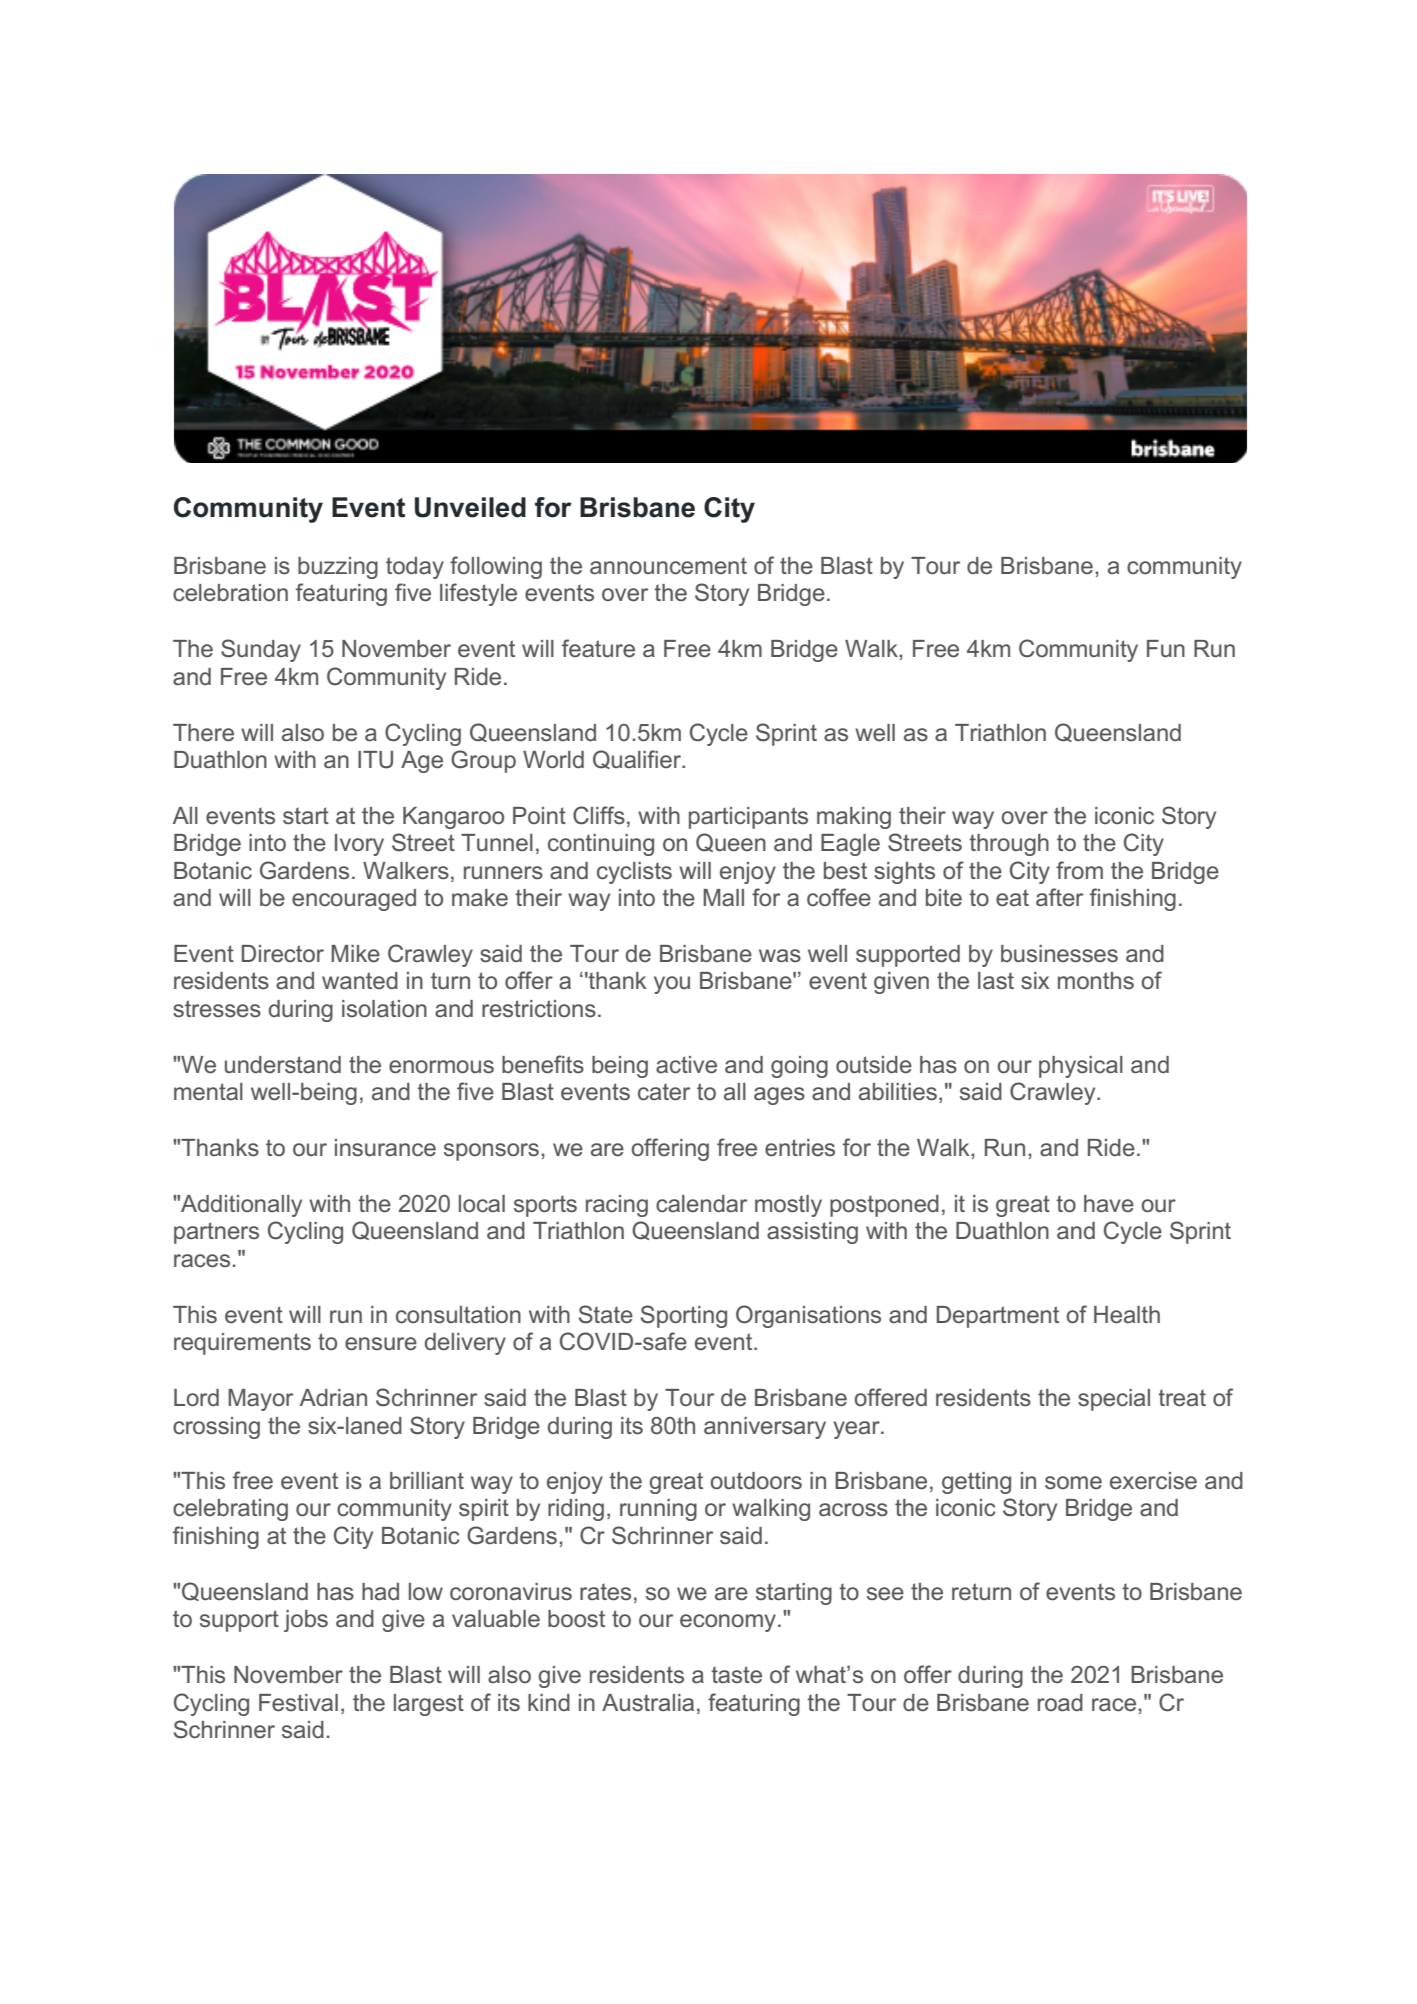 This document has height=2004, width=1417. I want to click on Fun, so click(1166, 648).
